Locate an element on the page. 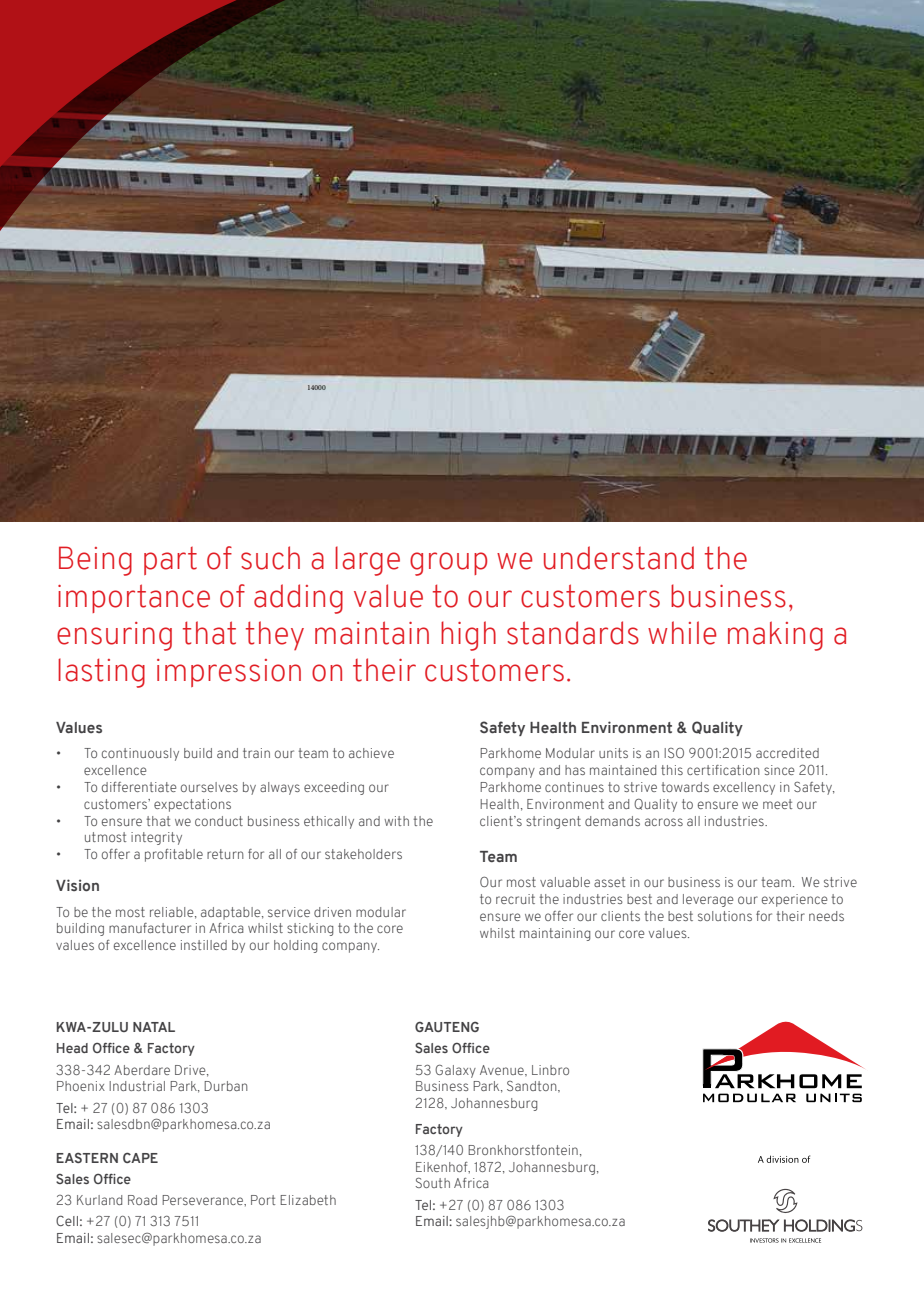 This page has width=924, height=1308. continuously is located at coordinates (140, 754).
